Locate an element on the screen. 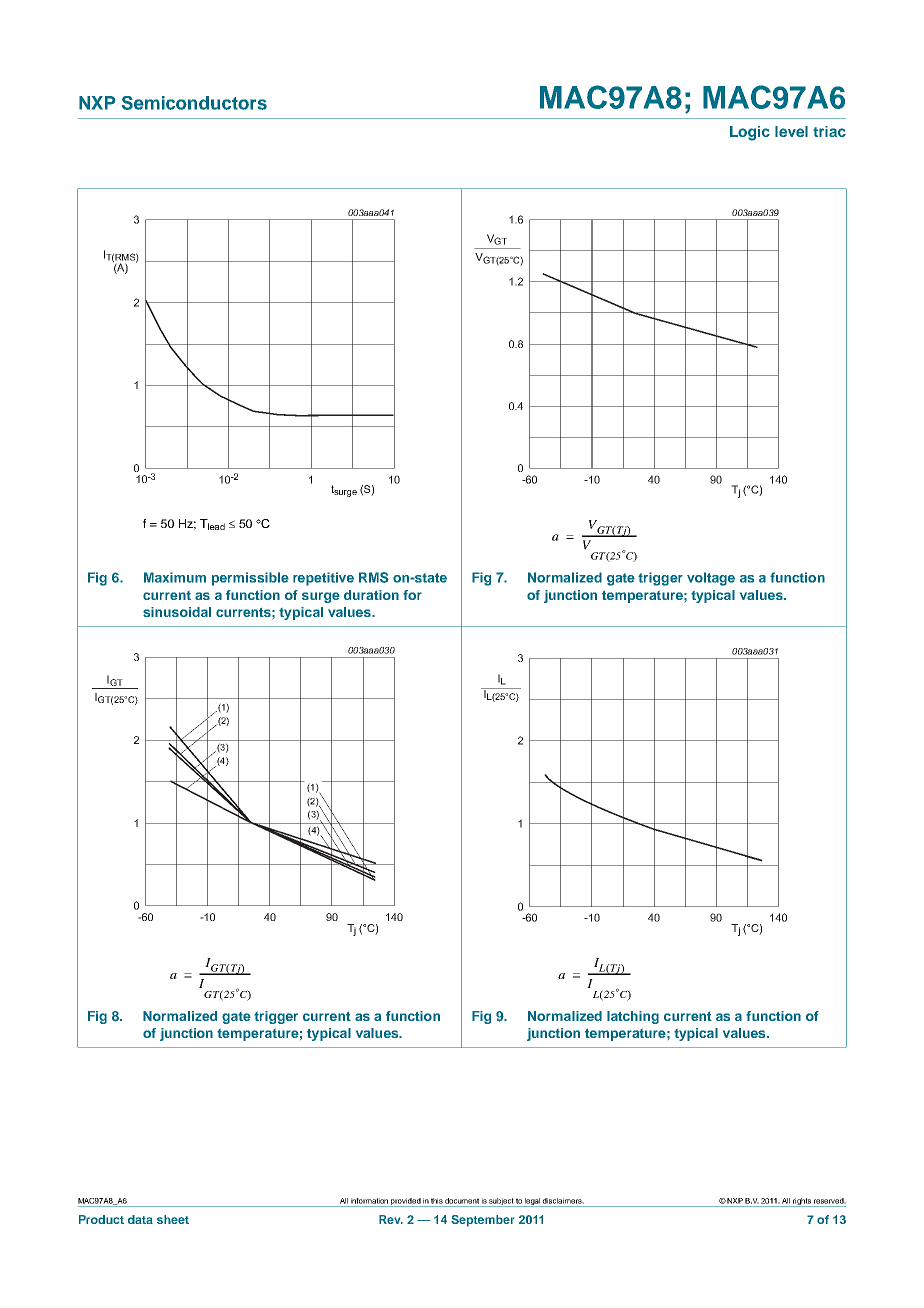 This screenshot has width=924, height=1308. Semiconductors is located at coordinates (194, 103).
